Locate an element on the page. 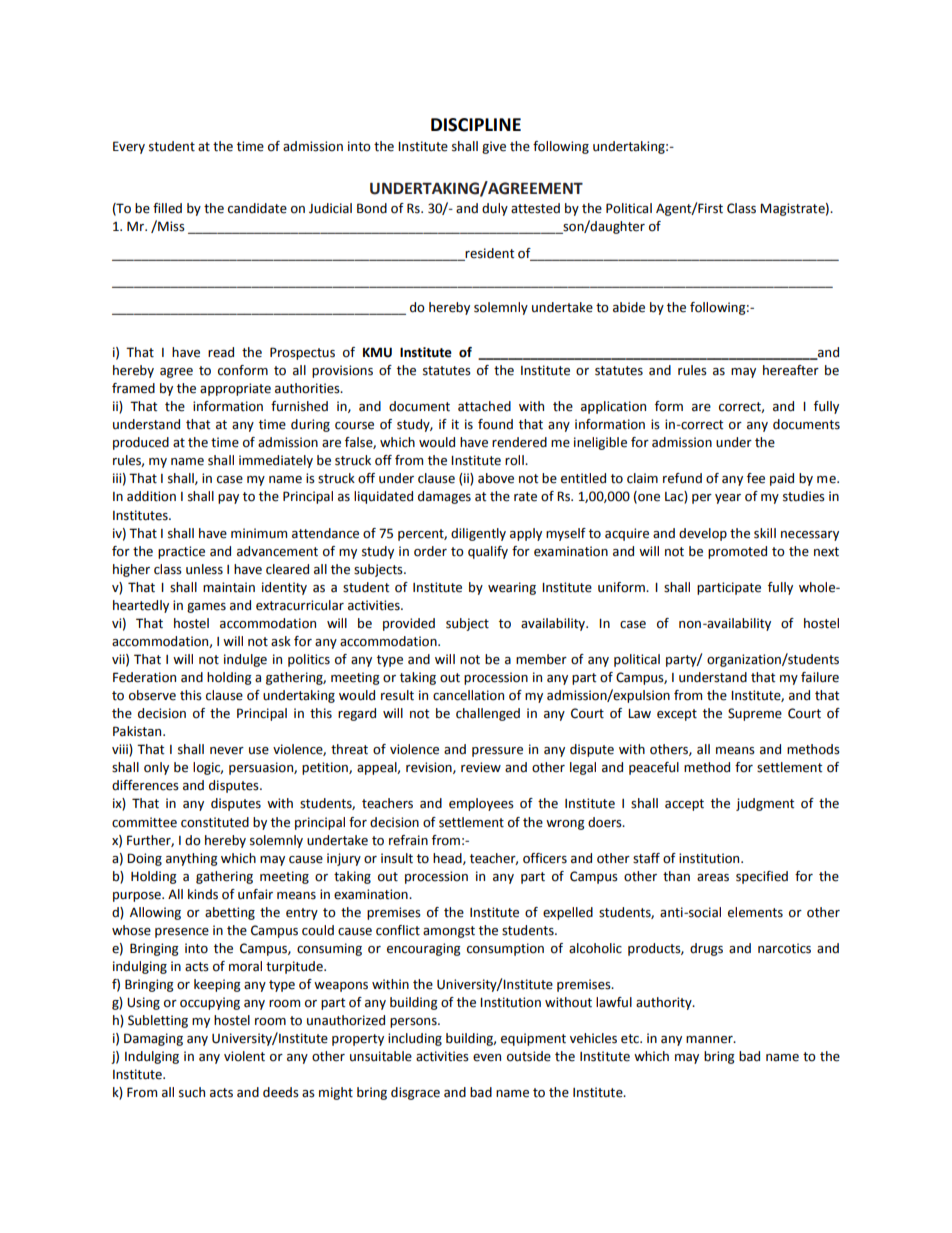  Every is located at coordinates (129, 147).
